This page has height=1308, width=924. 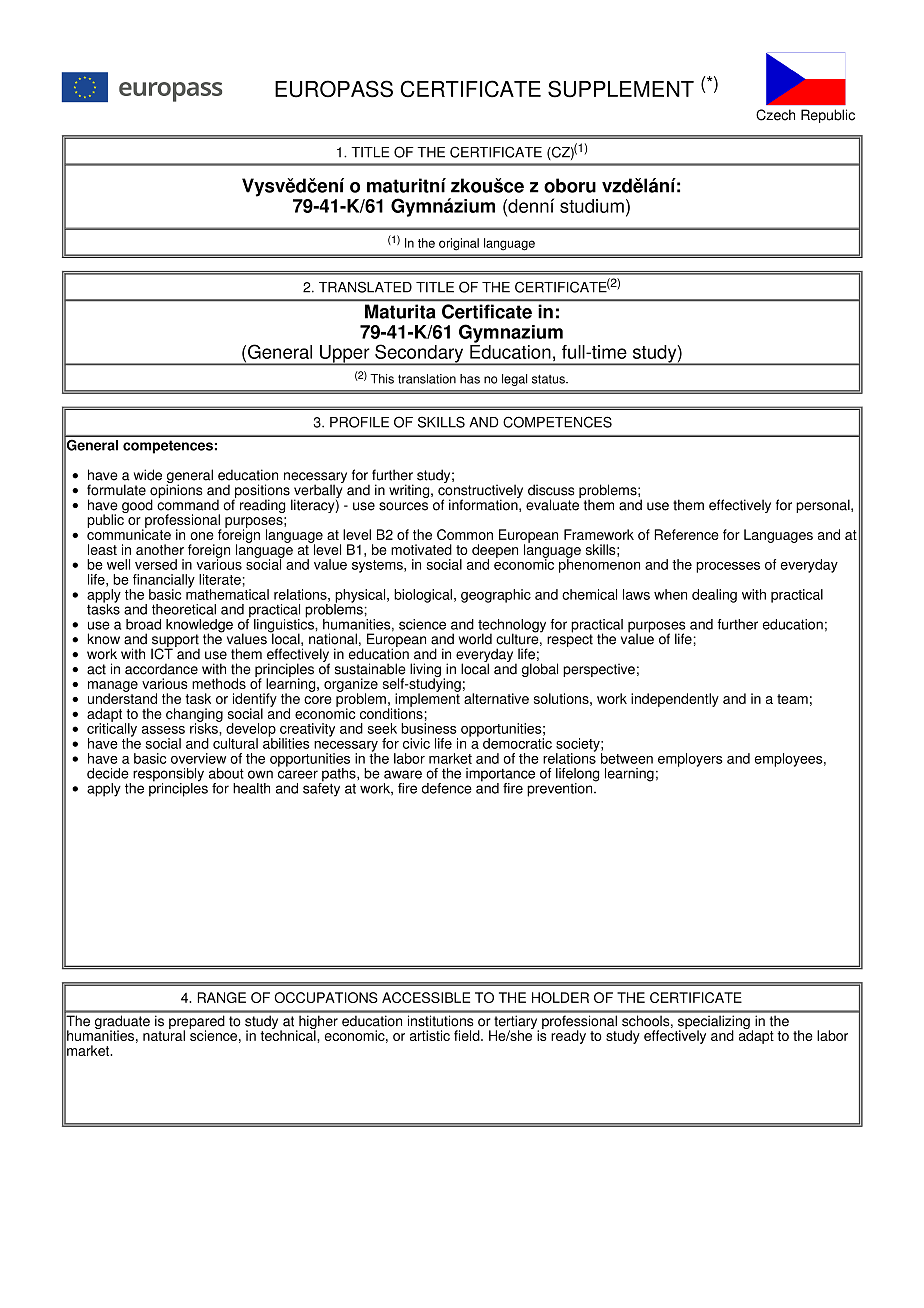 What do you see at coordinates (222, 997) in the page?
I see `RANGE` at bounding box center [222, 997].
